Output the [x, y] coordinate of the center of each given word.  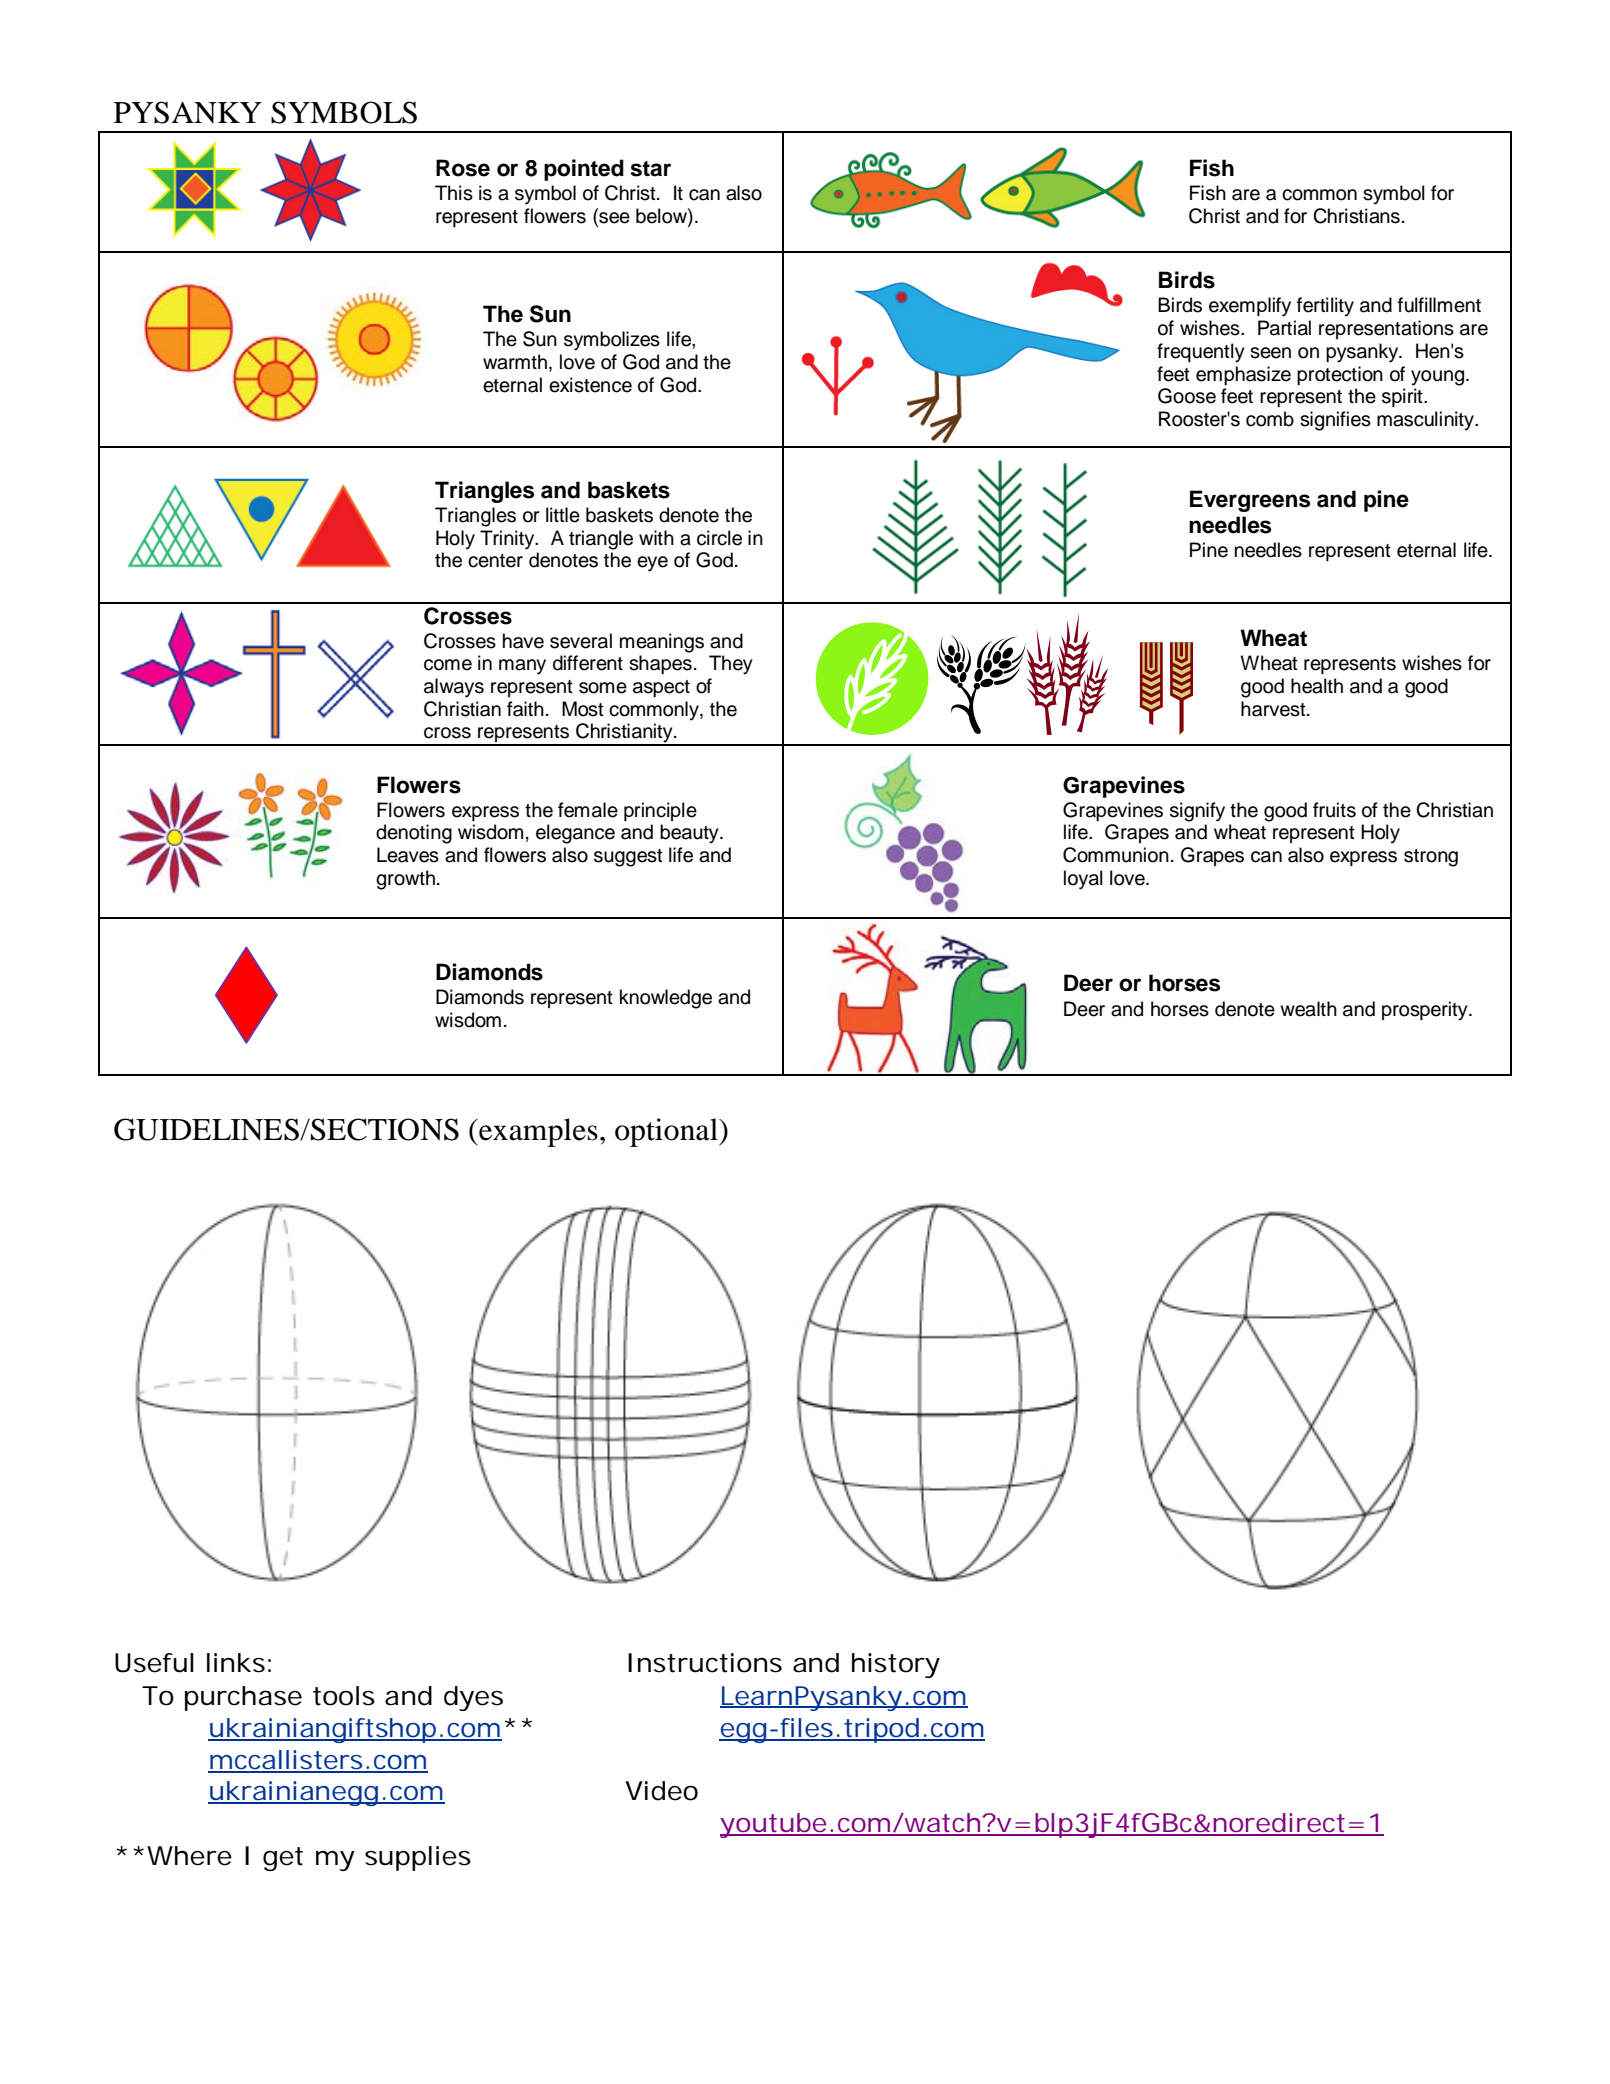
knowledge [666, 999]
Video [661, 1791]
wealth [1308, 1009]
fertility [1325, 307]
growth [405, 880]
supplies [418, 1858]
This [454, 193]
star [650, 169]
